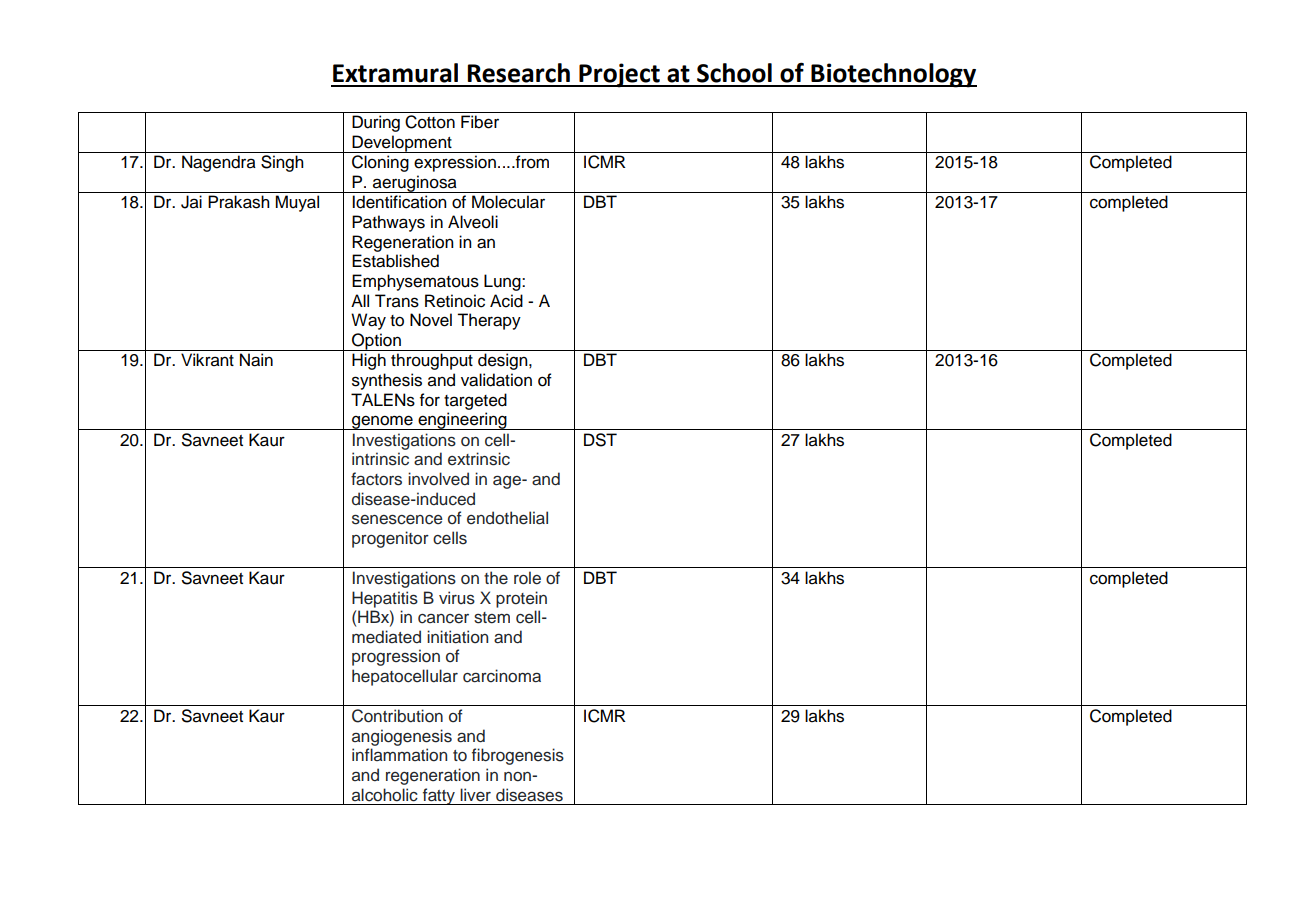 This screenshot has height=924, width=1308. Describe the element at coordinates (360, 300) in the screenshot. I see `All` at that location.
